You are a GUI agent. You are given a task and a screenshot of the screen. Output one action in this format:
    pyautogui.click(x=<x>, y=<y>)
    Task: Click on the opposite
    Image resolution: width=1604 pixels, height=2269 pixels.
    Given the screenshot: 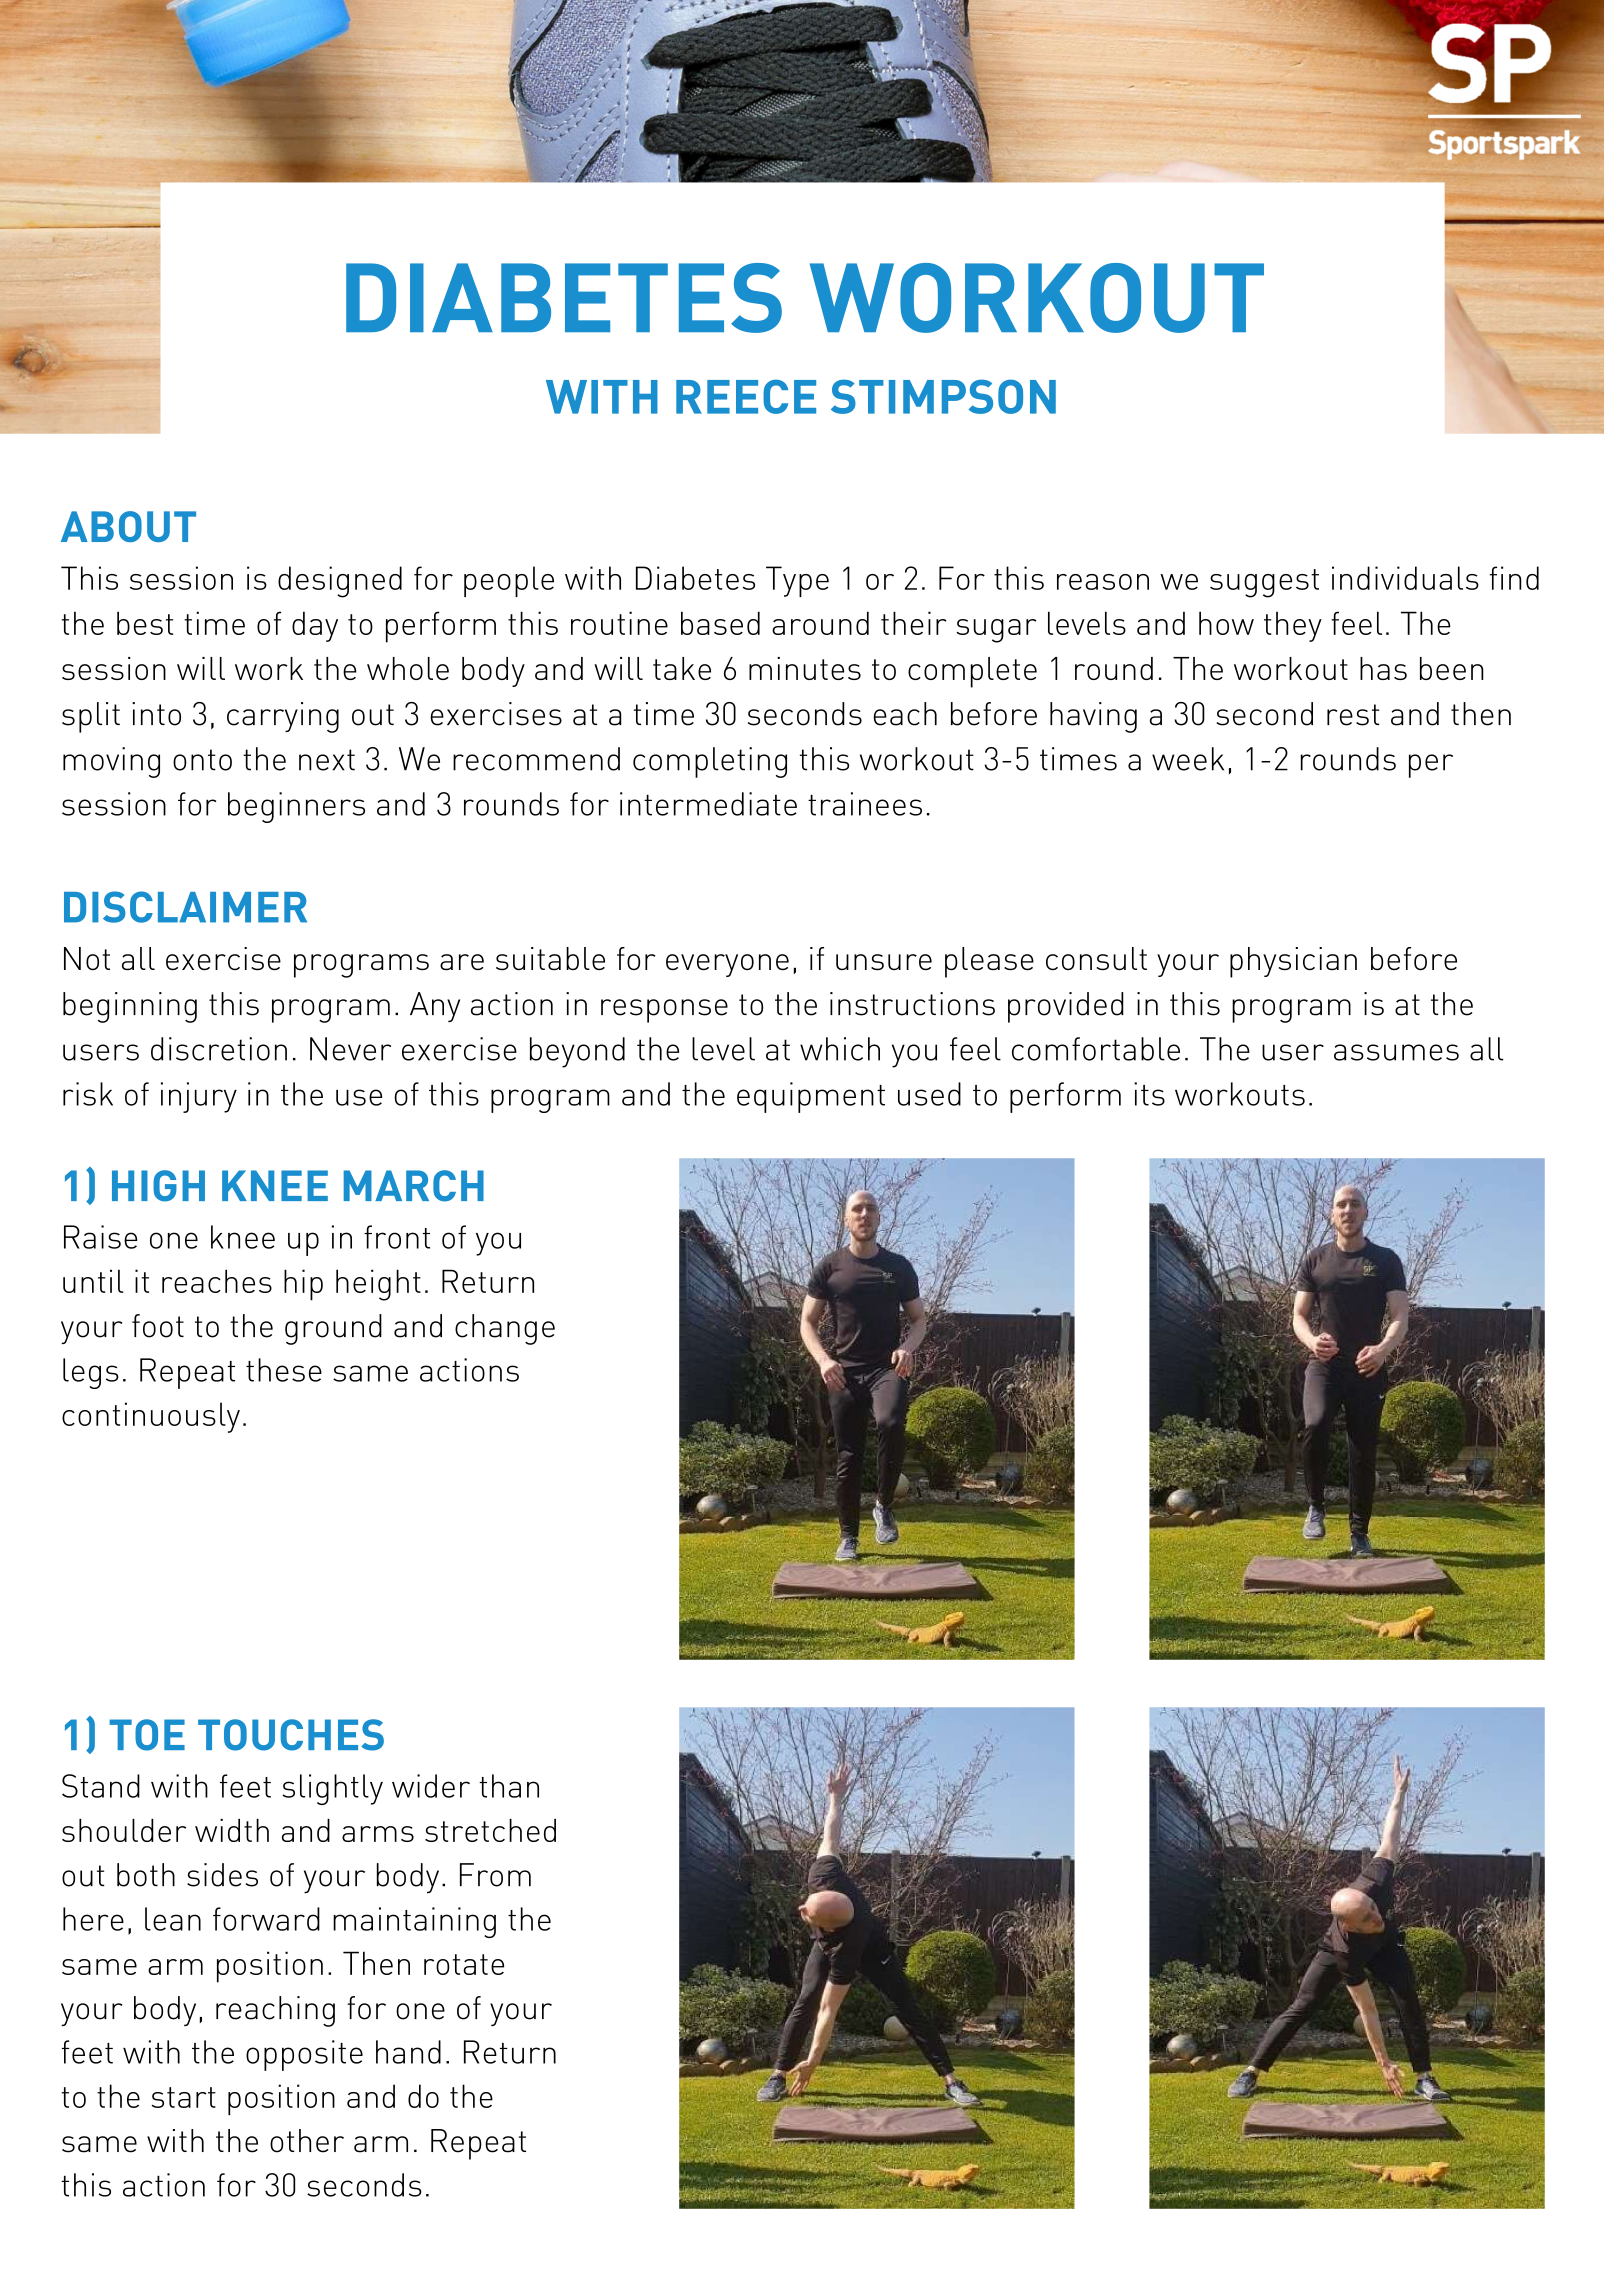 What is the action you would take?
    pyautogui.click(x=304, y=2055)
